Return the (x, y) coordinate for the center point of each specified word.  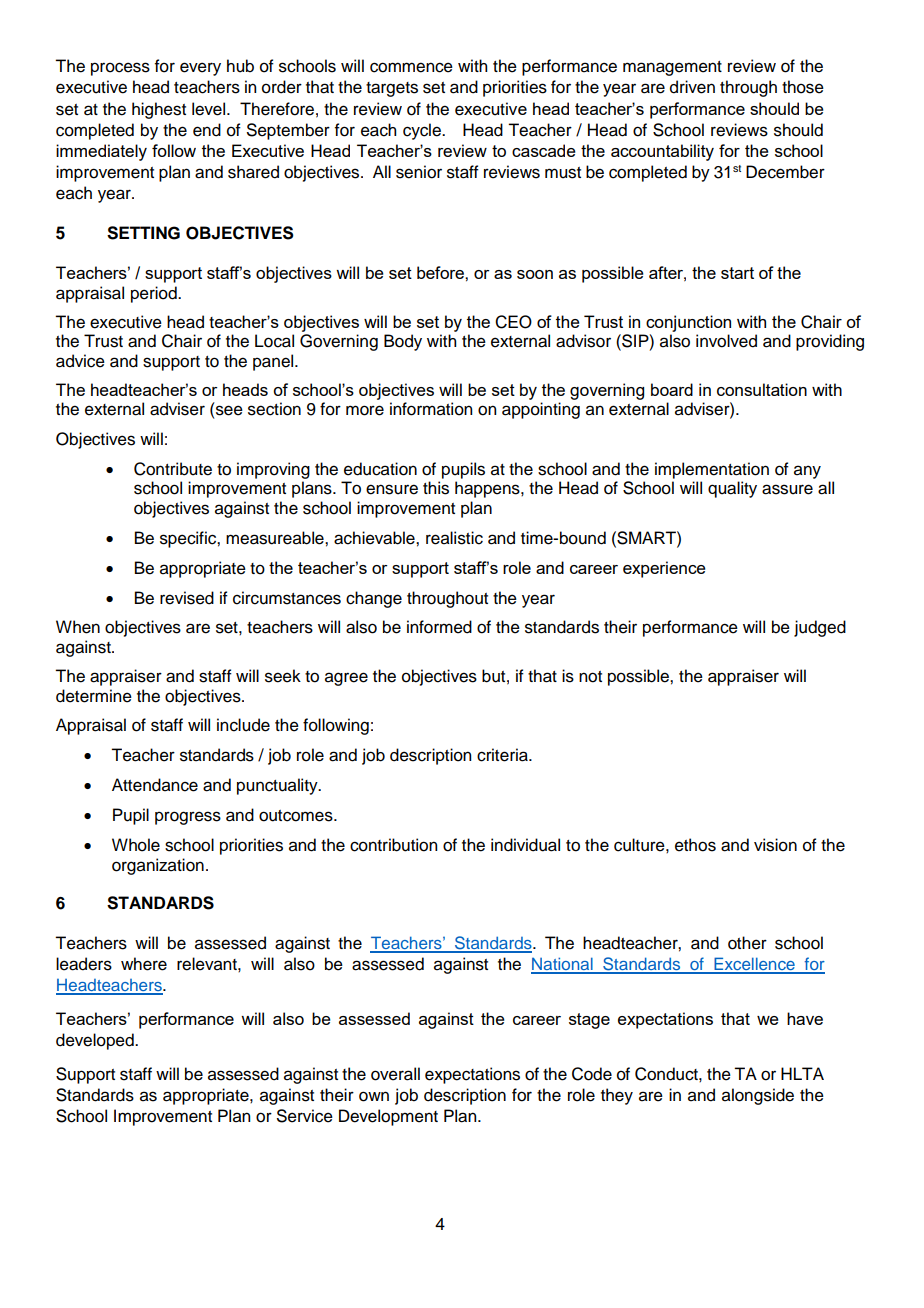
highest (159, 110)
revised (187, 598)
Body (403, 342)
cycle (423, 131)
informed (439, 627)
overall (395, 1074)
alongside (758, 1096)
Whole (136, 845)
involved (726, 341)
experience (664, 569)
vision (775, 845)
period (155, 294)
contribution (393, 845)
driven (692, 87)
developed (96, 1041)
